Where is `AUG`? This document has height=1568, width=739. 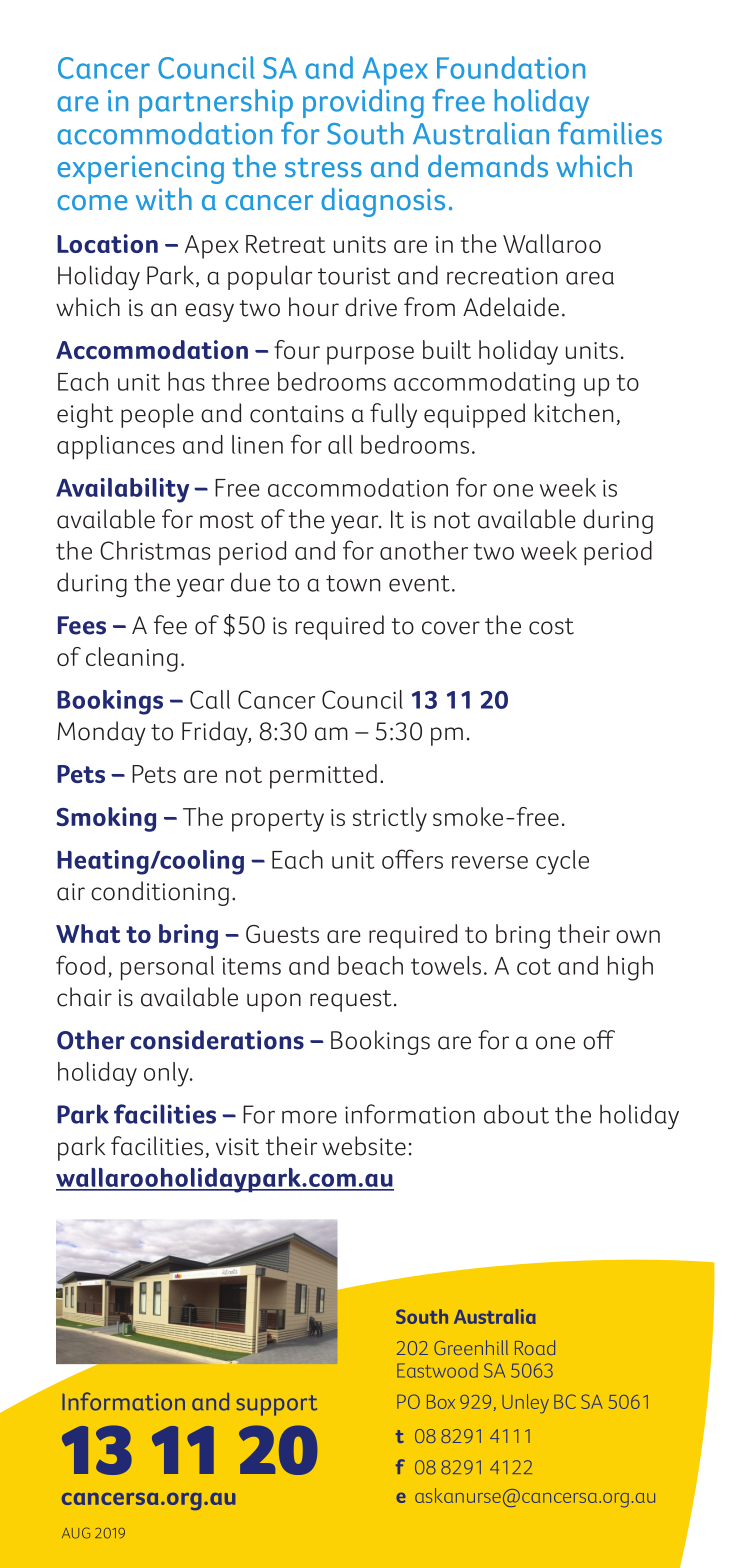 AUG is located at coordinates (76, 1533).
